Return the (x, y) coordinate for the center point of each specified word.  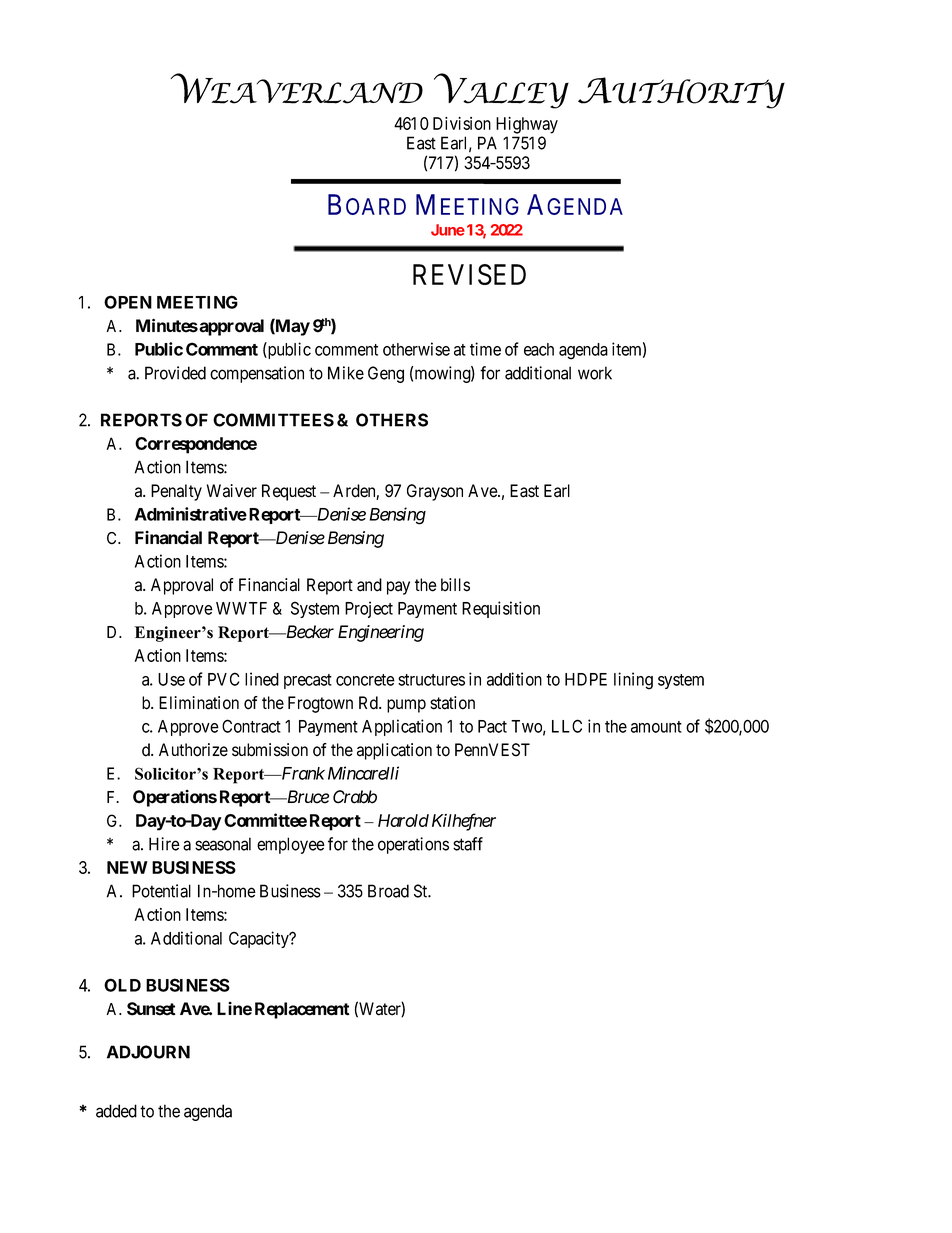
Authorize (193, 750)
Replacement (302, 1010)
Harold (403, 820)
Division (462, 123)
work (595, 373)
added (116, 1111)
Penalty (176, 492)
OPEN (128, 302)
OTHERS (392, 420)
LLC (567, 726)
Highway (527, 125)
